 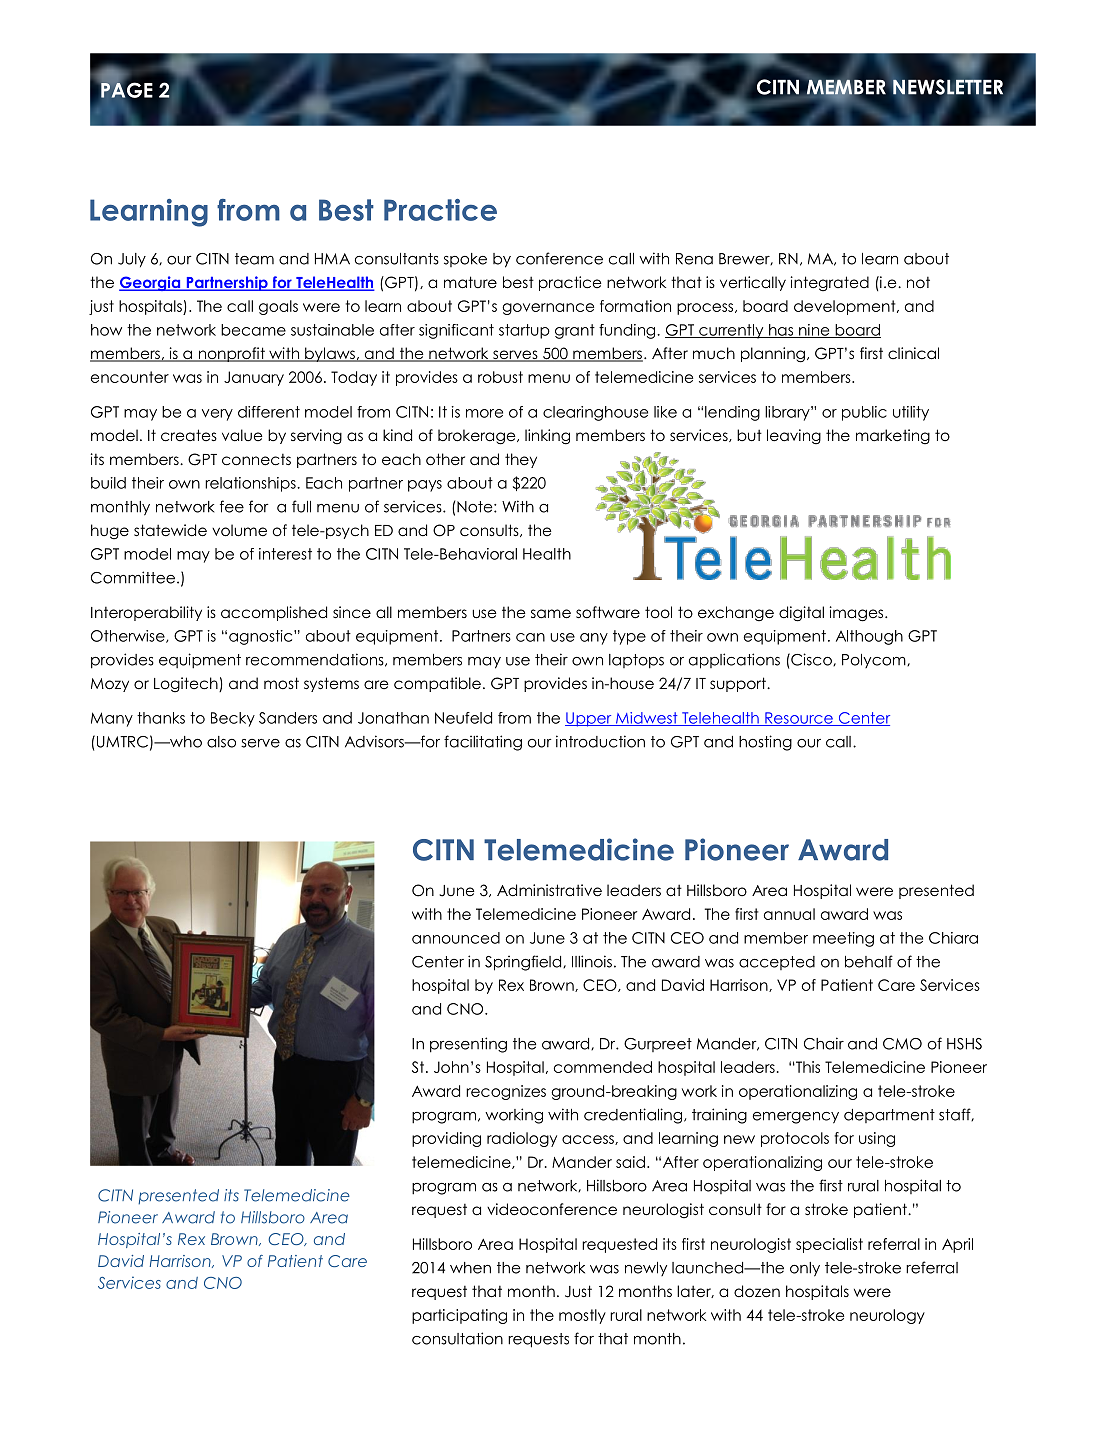 I want to click on governance, so click(x=548, y=309).
